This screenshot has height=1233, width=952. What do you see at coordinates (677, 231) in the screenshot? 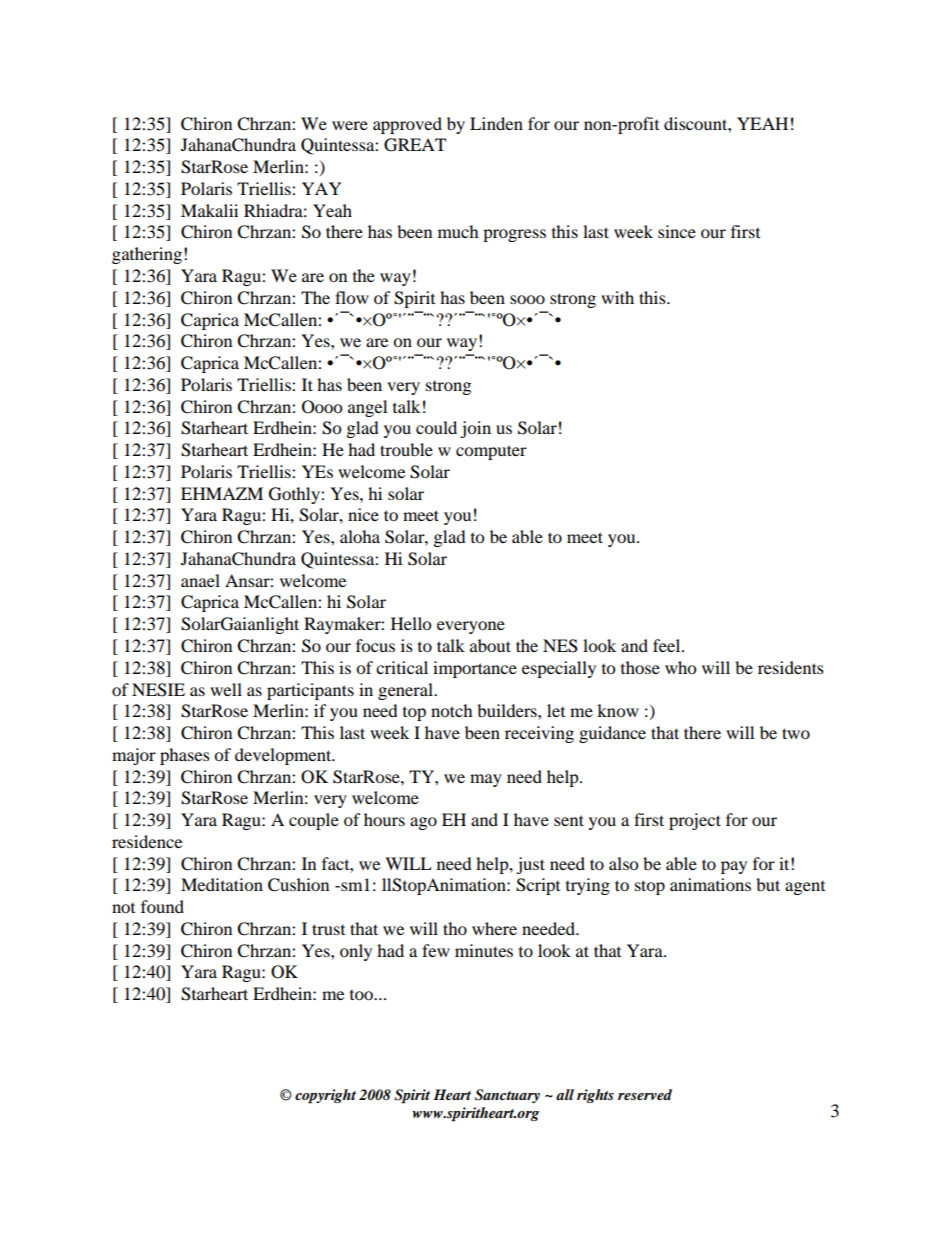
I see `since` at bounding box center [677, 231].
